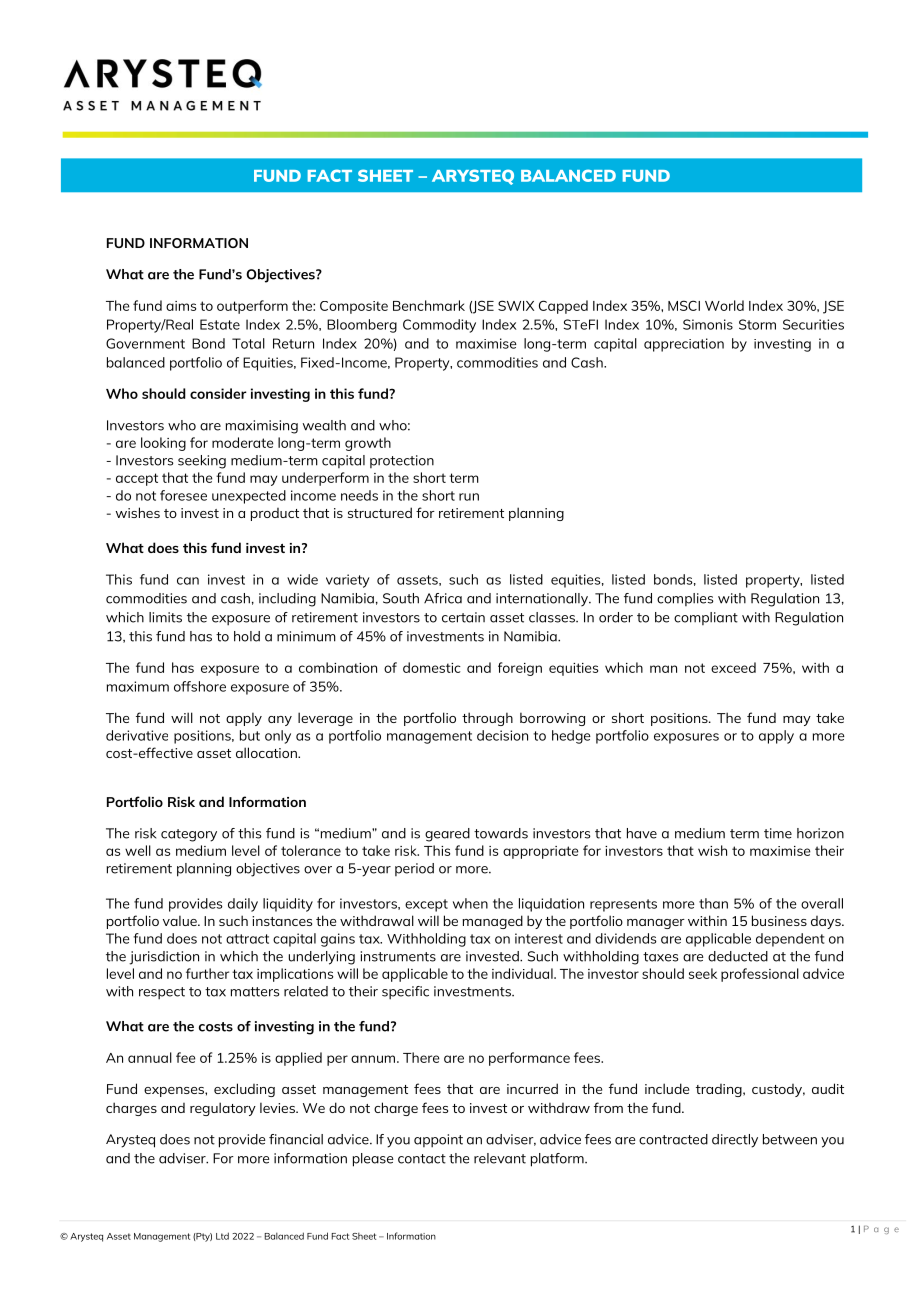 The image size is (924, 1308). What do you see at coordinates (760, 975) in the image?
I see `professional` at bounding box center [760, 975].
